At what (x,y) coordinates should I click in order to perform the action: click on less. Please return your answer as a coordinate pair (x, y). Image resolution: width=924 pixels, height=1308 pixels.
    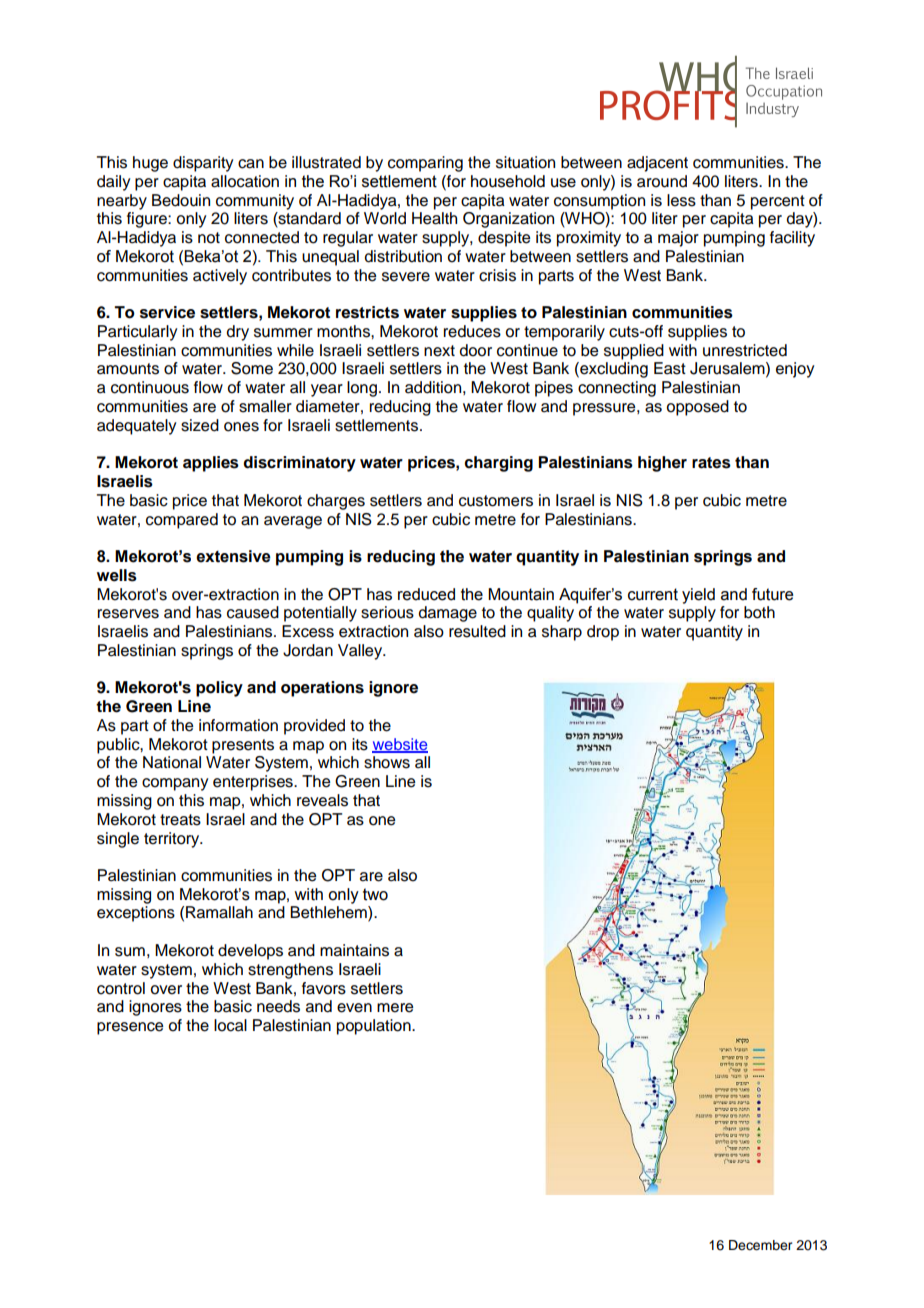
    Looking at the image, I should click on (681, 200).
